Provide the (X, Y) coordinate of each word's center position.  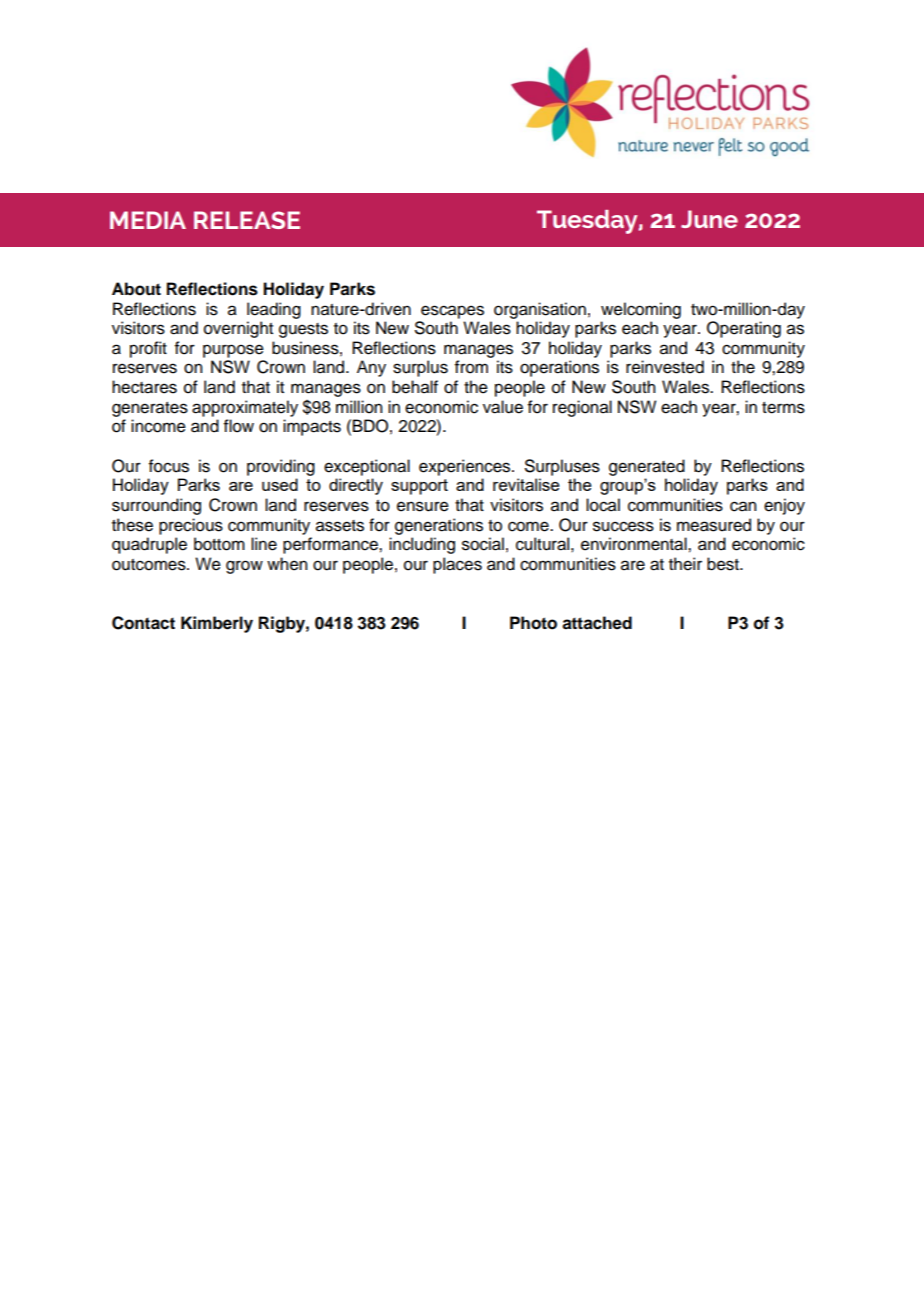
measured (714, 525)
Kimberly (217, 624)
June (709, 219)
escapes (452, 312)
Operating (744, 329)
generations (439, 526)
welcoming (641, 310)
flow (239, 426)
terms (783, 408)
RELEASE (247, 220)
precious (191, 526)
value (503, 407)
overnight (238, 329)
